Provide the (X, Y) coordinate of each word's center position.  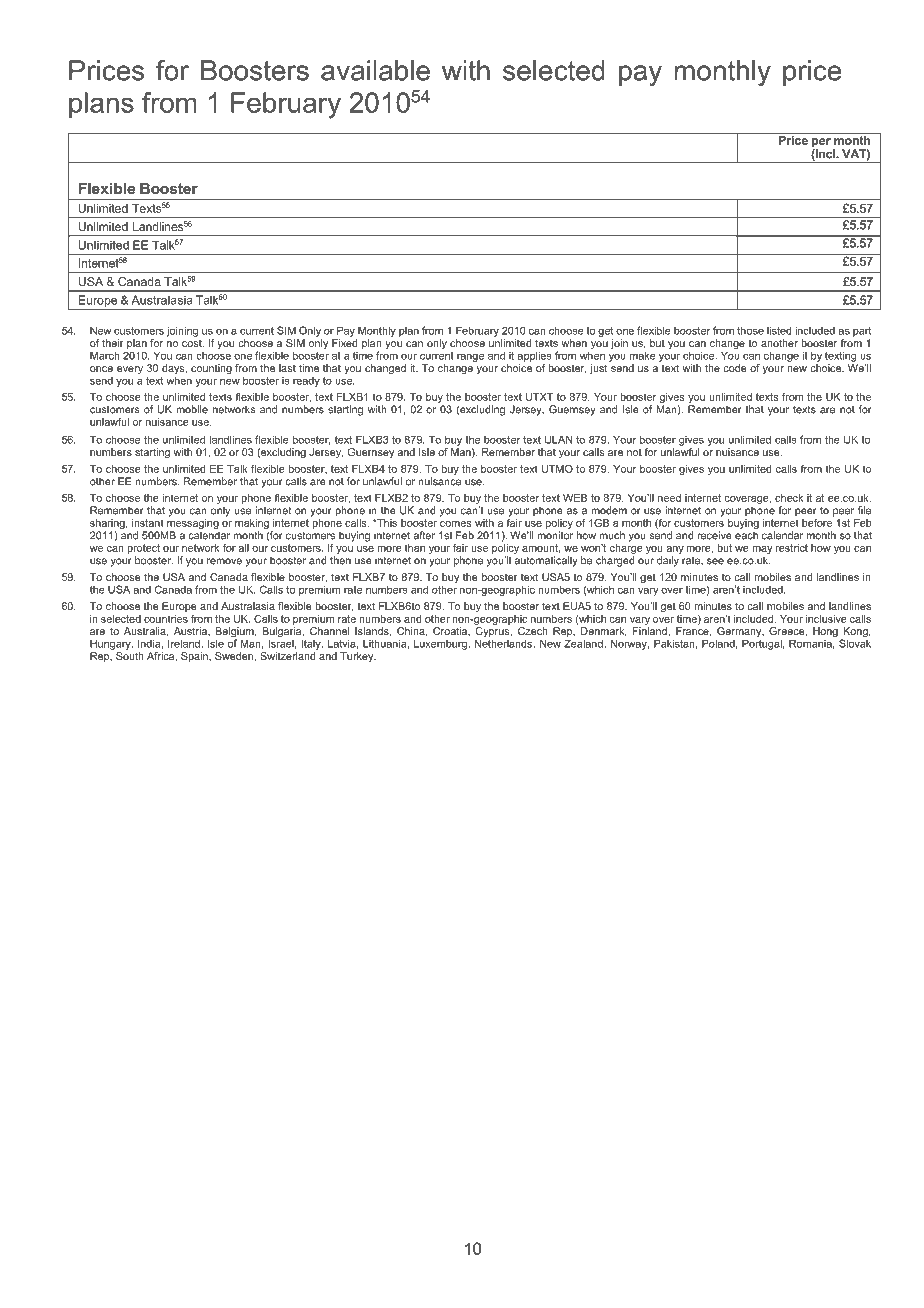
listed (779, 330)
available (375, 70)
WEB (575, 498)
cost (193, 343)
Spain (195, 657)
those (750, 330)
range (470, 357)
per (821, 144)
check (789, 498)
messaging (193, 522)
